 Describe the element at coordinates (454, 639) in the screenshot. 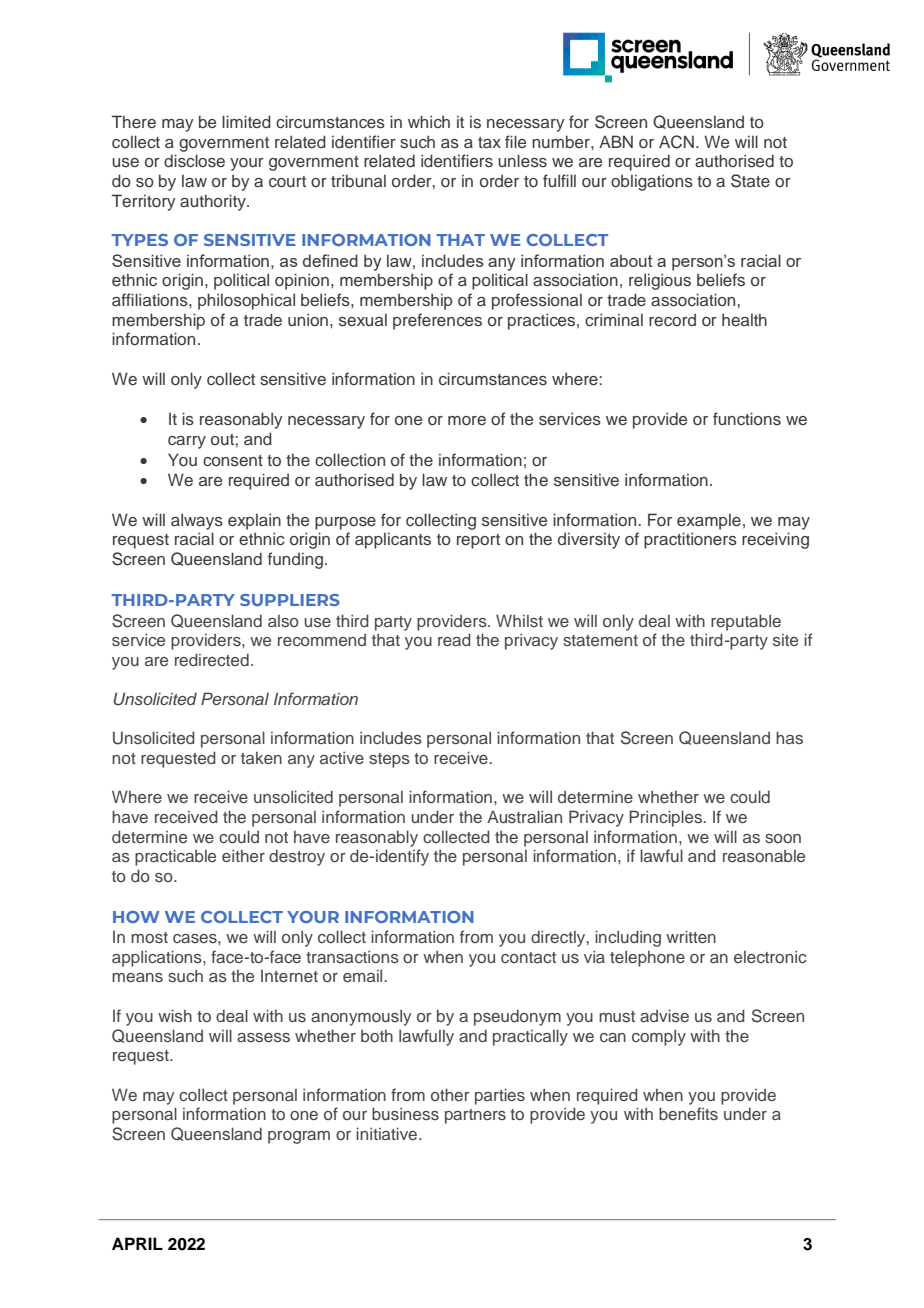

I see `read` at that location.
